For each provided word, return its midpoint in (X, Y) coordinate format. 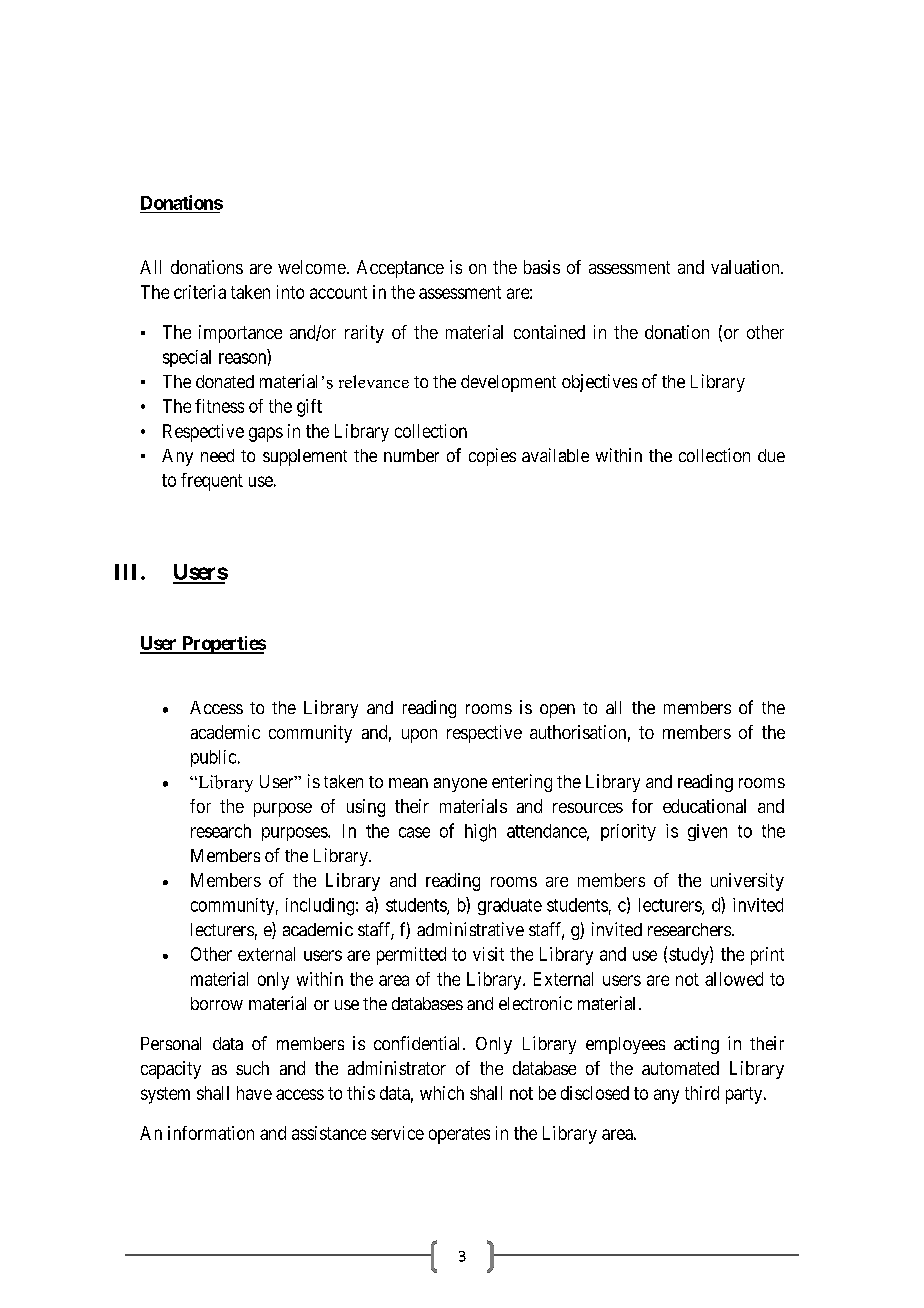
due (771, 455)
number (411, 455)
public (213, 758)
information (211, 1133)
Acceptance (400, 269)
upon (419, 736)
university (747, 882)
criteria (200, 292)
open (557, 711)
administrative (470, 929)
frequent (212, 482)
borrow (217, 1003)
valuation (746, 267)
